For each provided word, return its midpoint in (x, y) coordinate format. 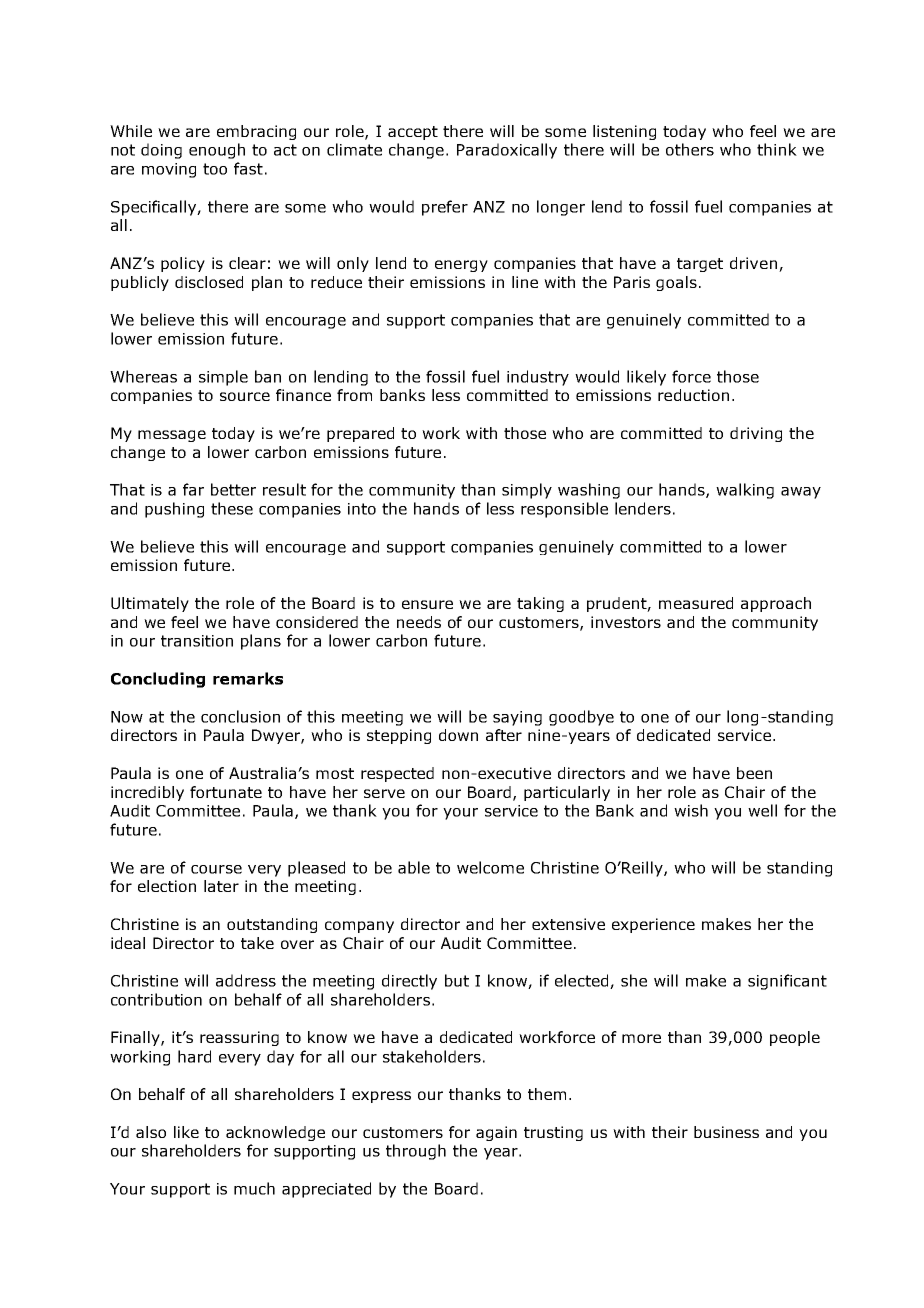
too (215, 169)
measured (696, 603)
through (416, 1152)
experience (653, 925)
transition (197, 641)
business (726, 1132)
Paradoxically (507, 151)
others (690, 149)
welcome (490, 867)
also (151, 1132)
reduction (693, 395)
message (172, 436)
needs (419, 622)
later (221, 886)
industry (538, 378)
